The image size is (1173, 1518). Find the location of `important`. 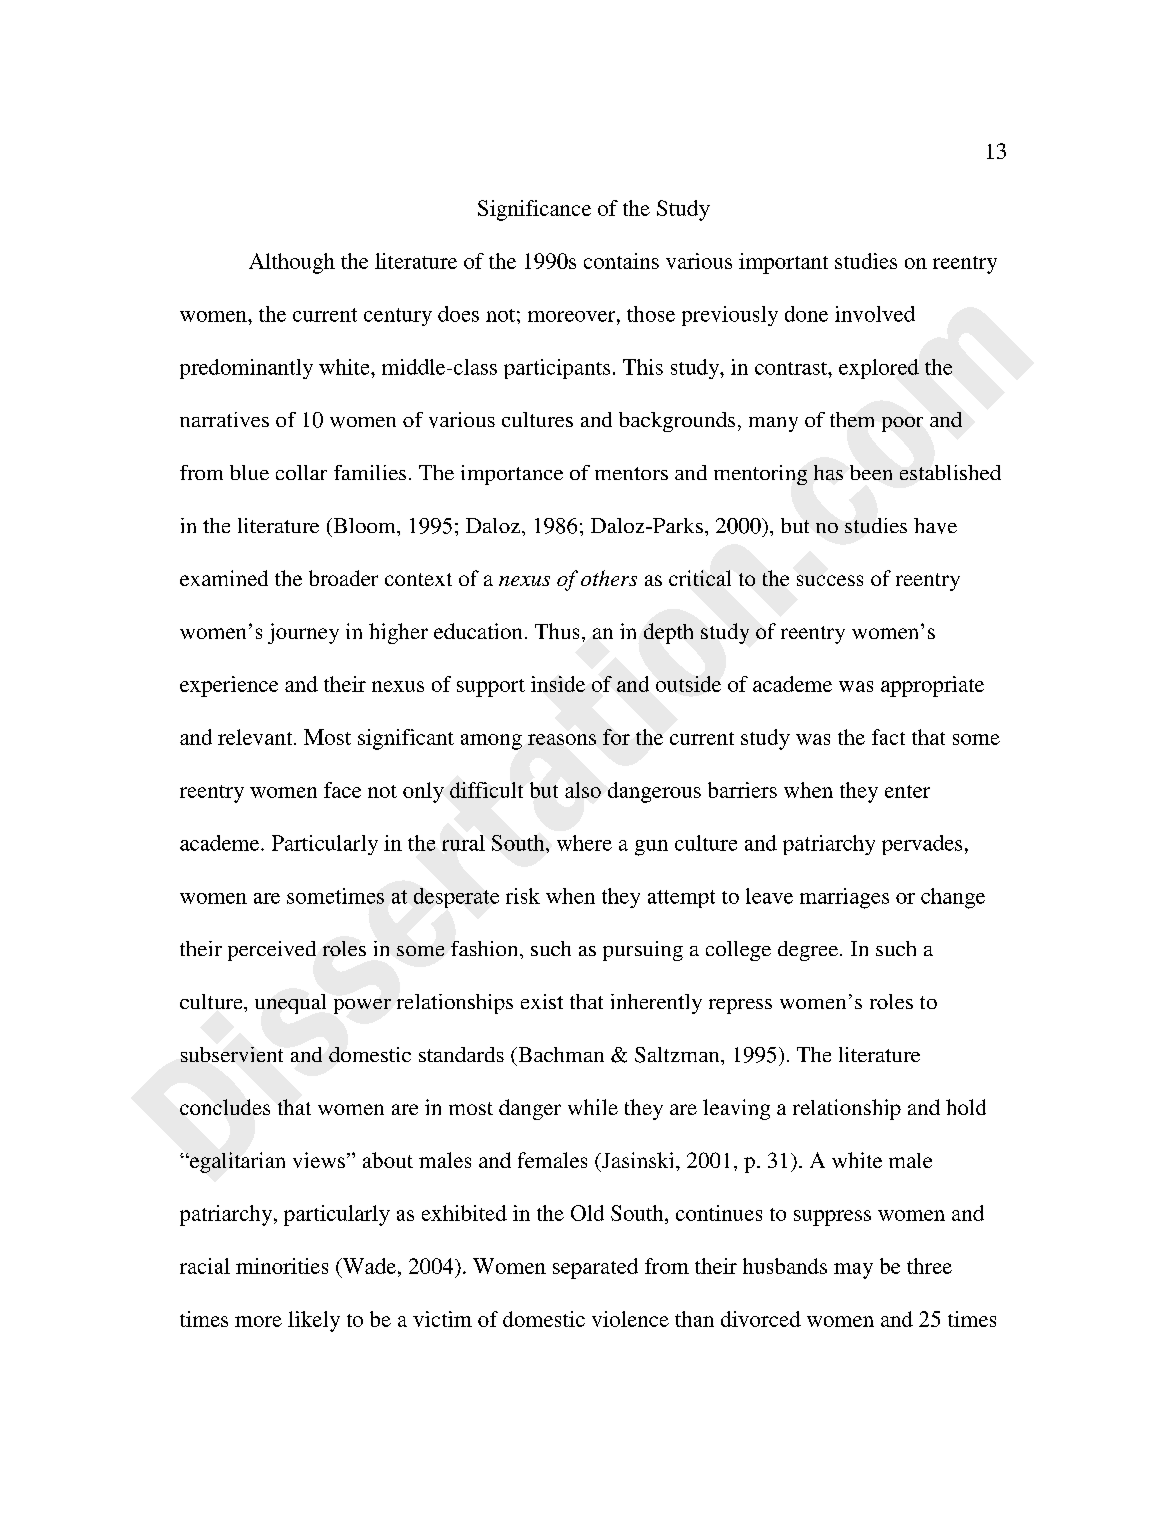

important is located at coordinates (783, 263).
